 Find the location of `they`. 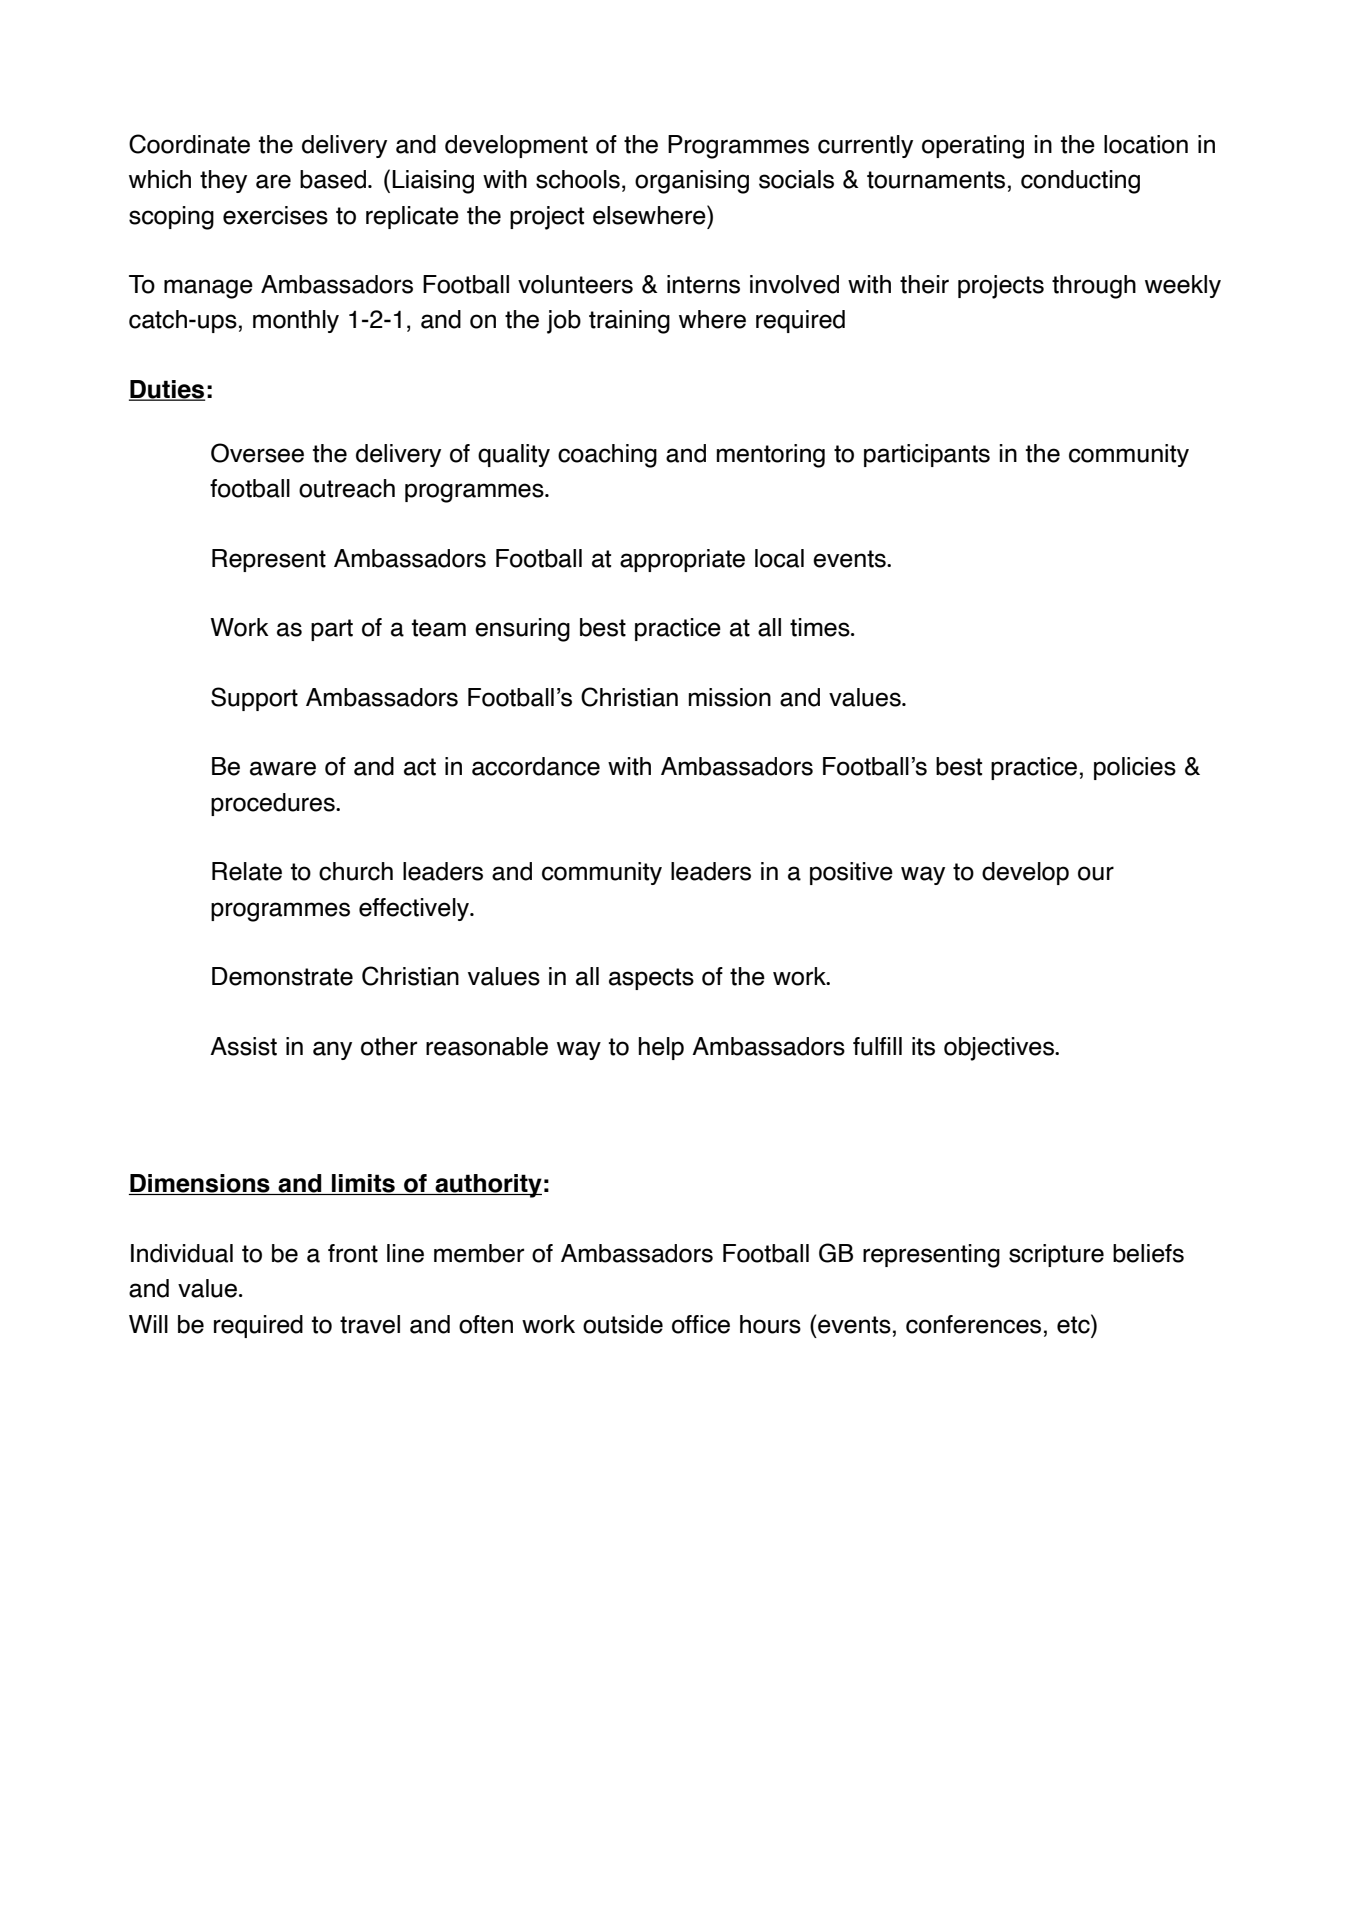

they is located at coordinates (223, 181).
